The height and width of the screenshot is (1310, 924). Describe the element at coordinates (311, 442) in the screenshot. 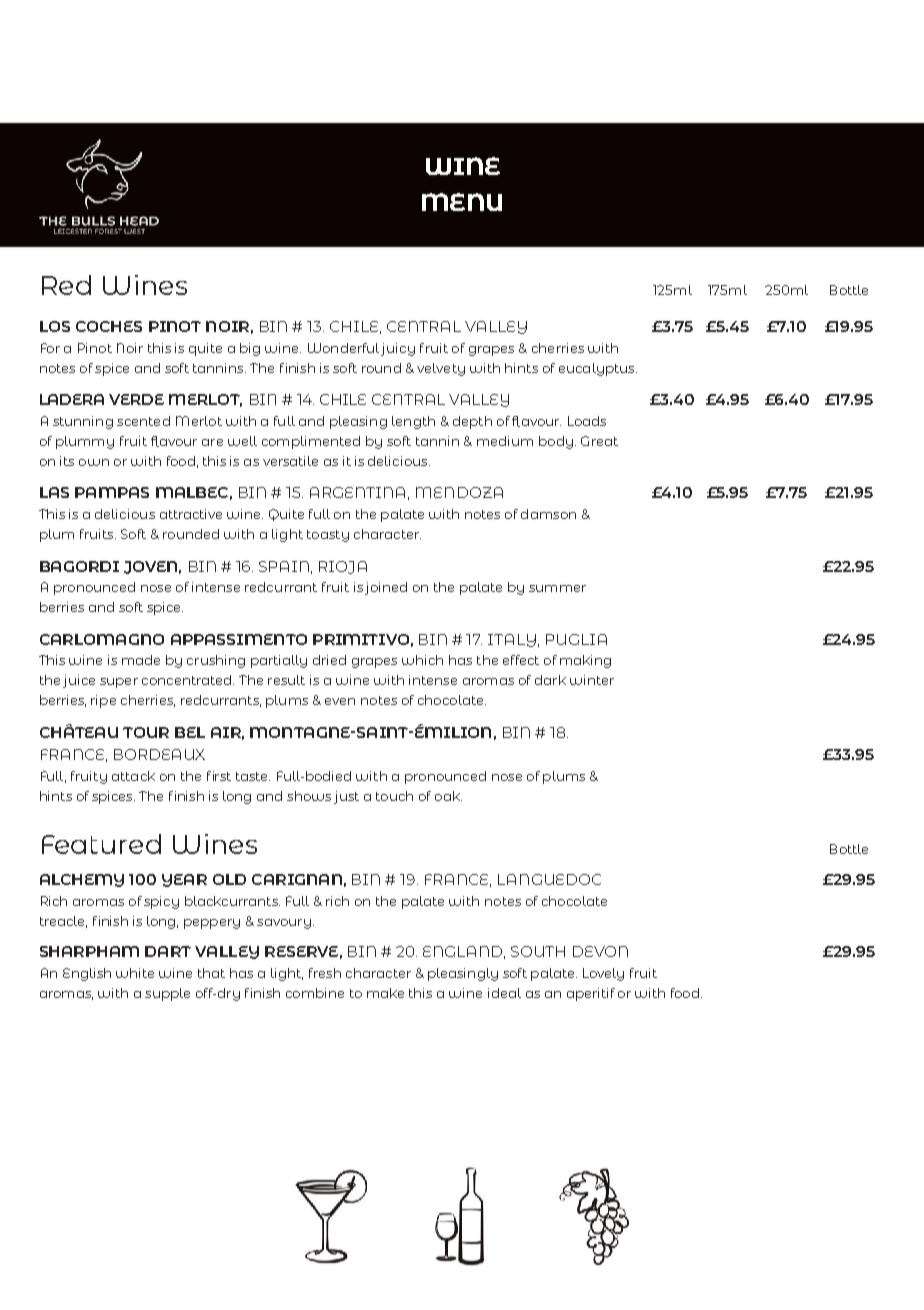

I see `complimented` at that location.
